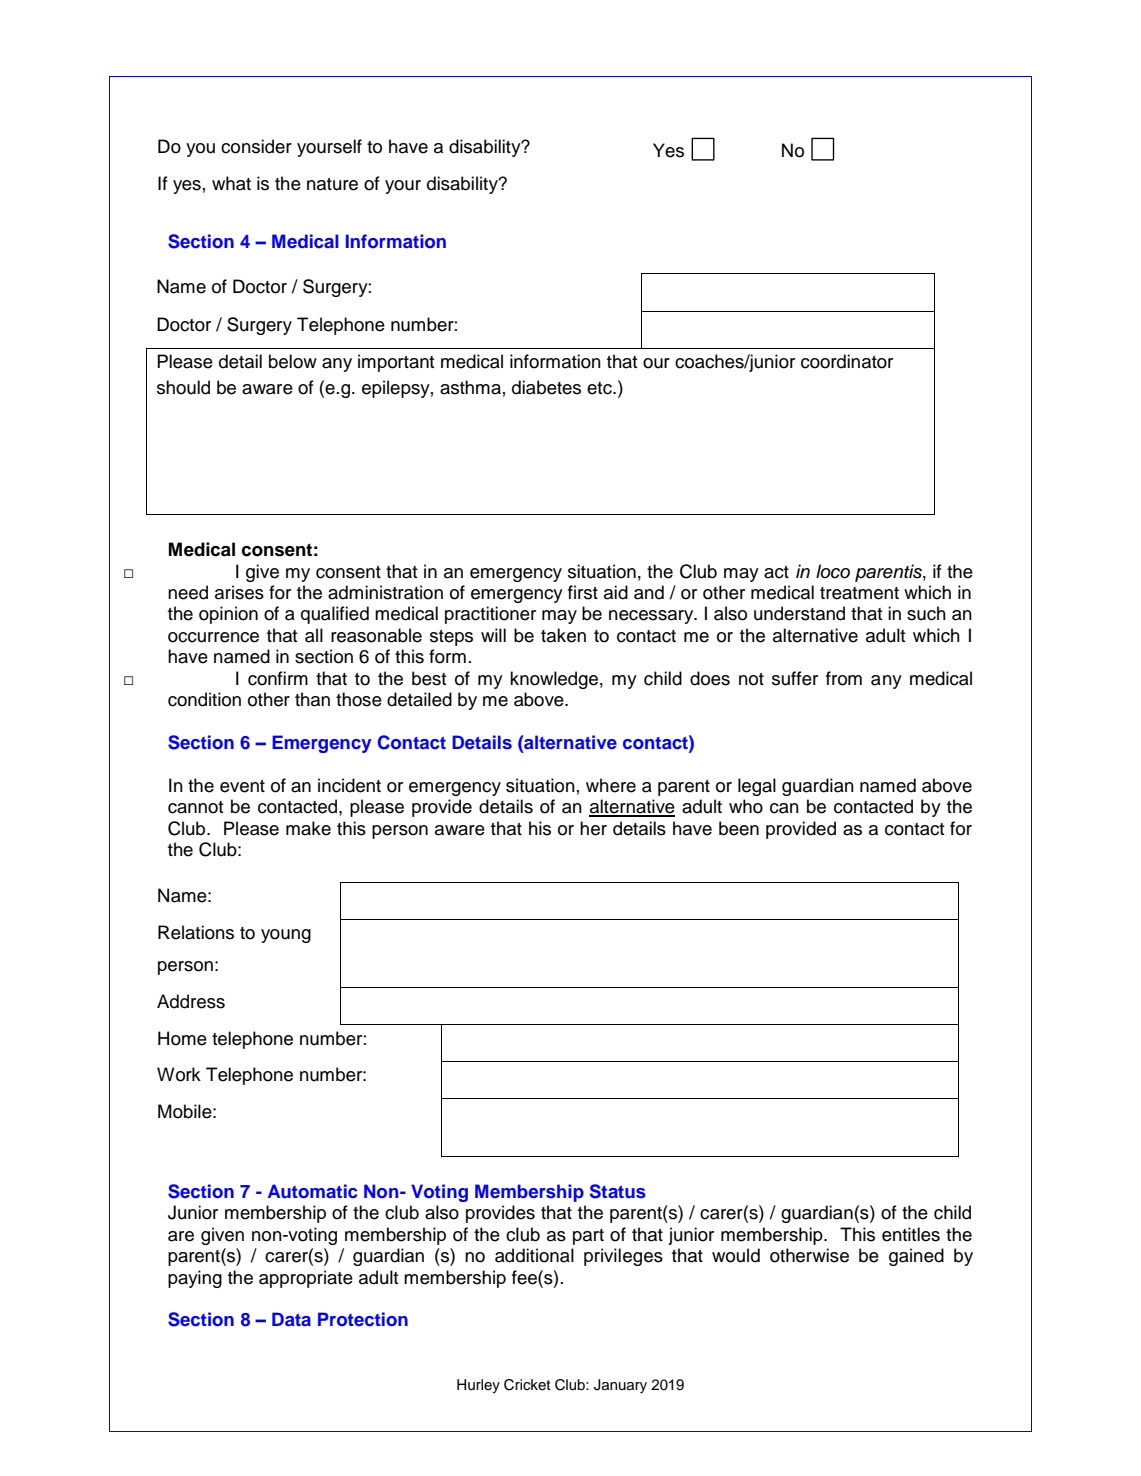 The image size is (1141, 1476). What do you see at coordinates (611, 785) in the page?
I see `where` at bounding box center [611, 785].
